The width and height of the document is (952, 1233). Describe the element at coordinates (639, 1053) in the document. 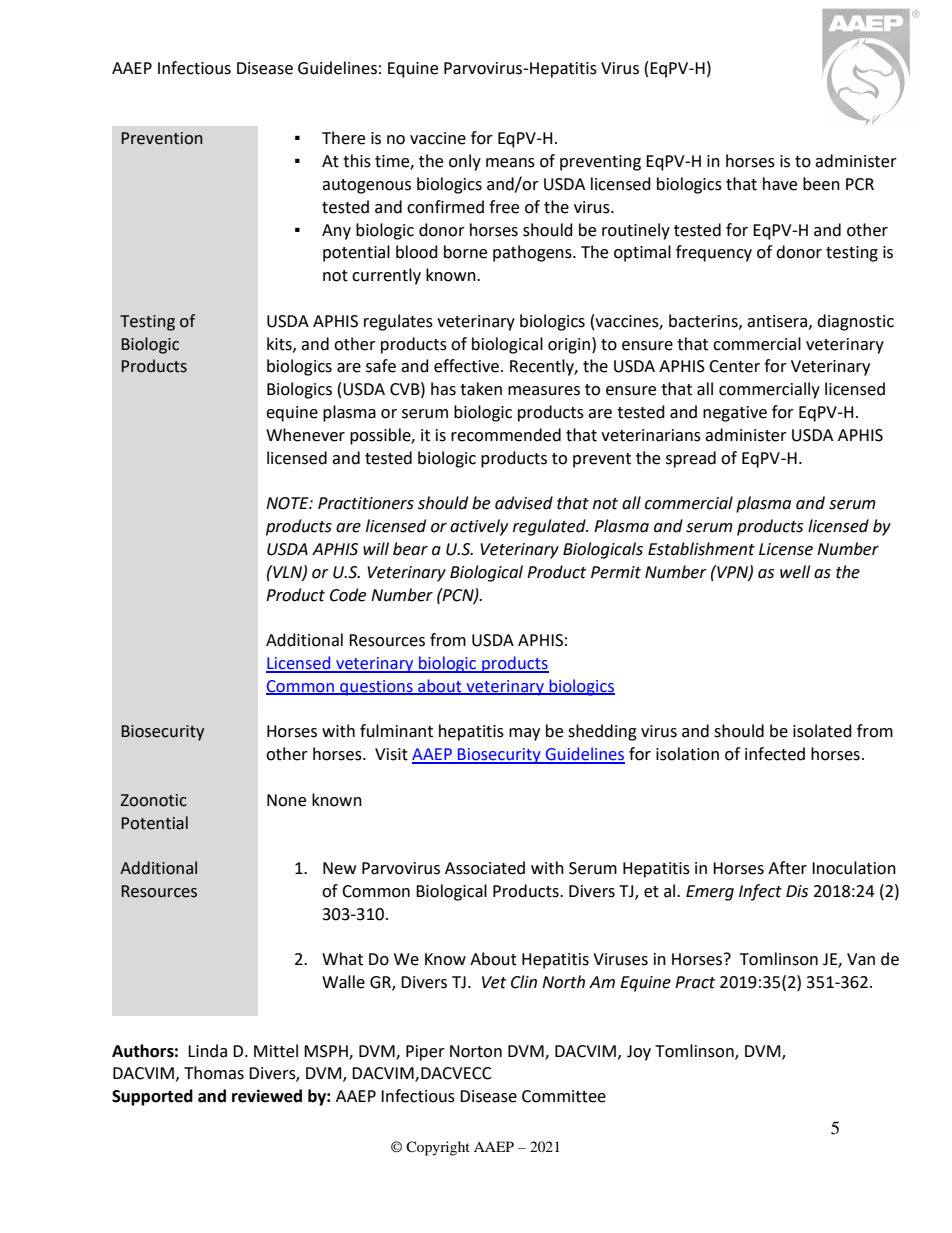

I see `Joy` at that location.
